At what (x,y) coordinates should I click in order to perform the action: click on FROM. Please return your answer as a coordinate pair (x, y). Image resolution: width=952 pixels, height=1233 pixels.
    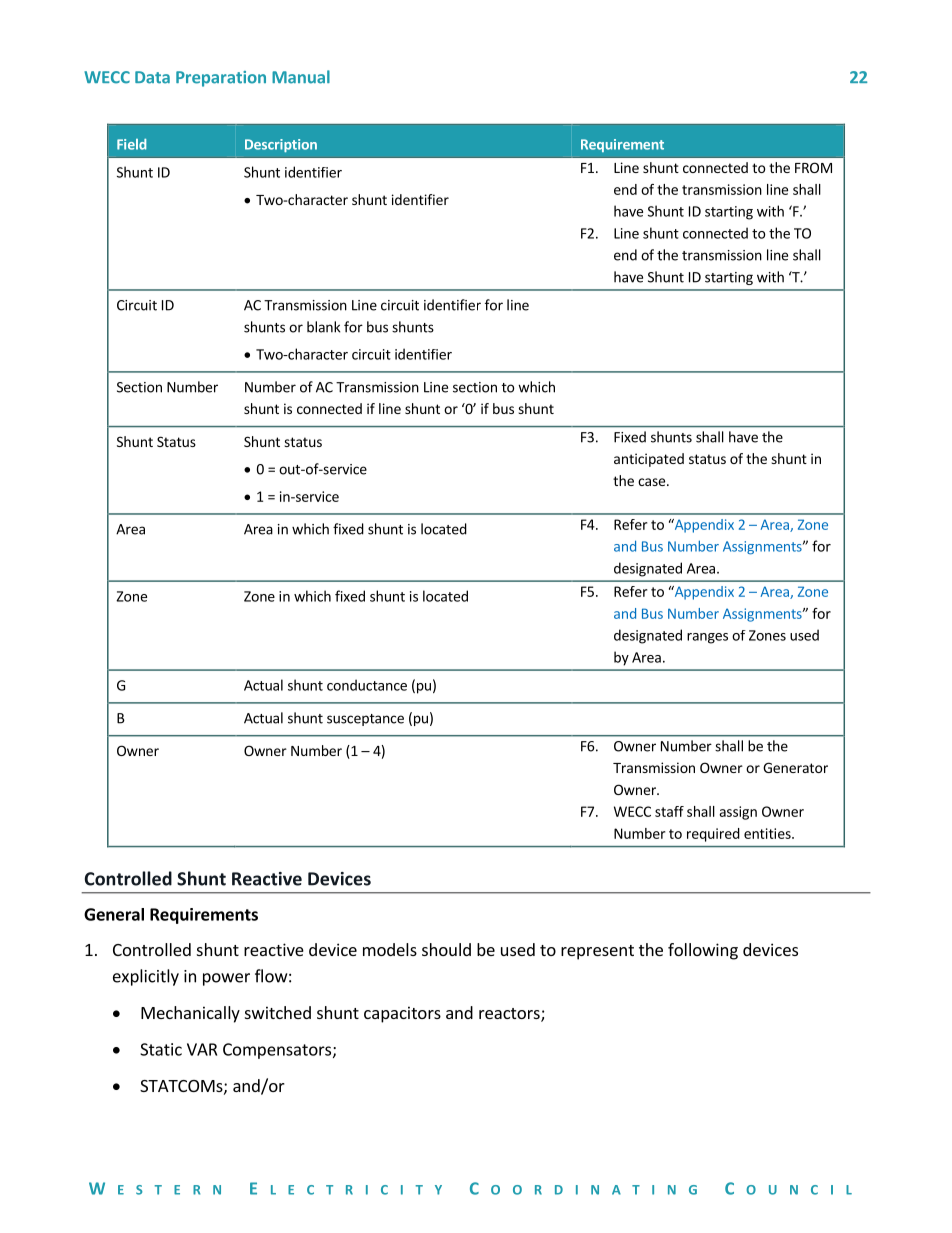
    Looking at the image, I should click on (813, 167).
